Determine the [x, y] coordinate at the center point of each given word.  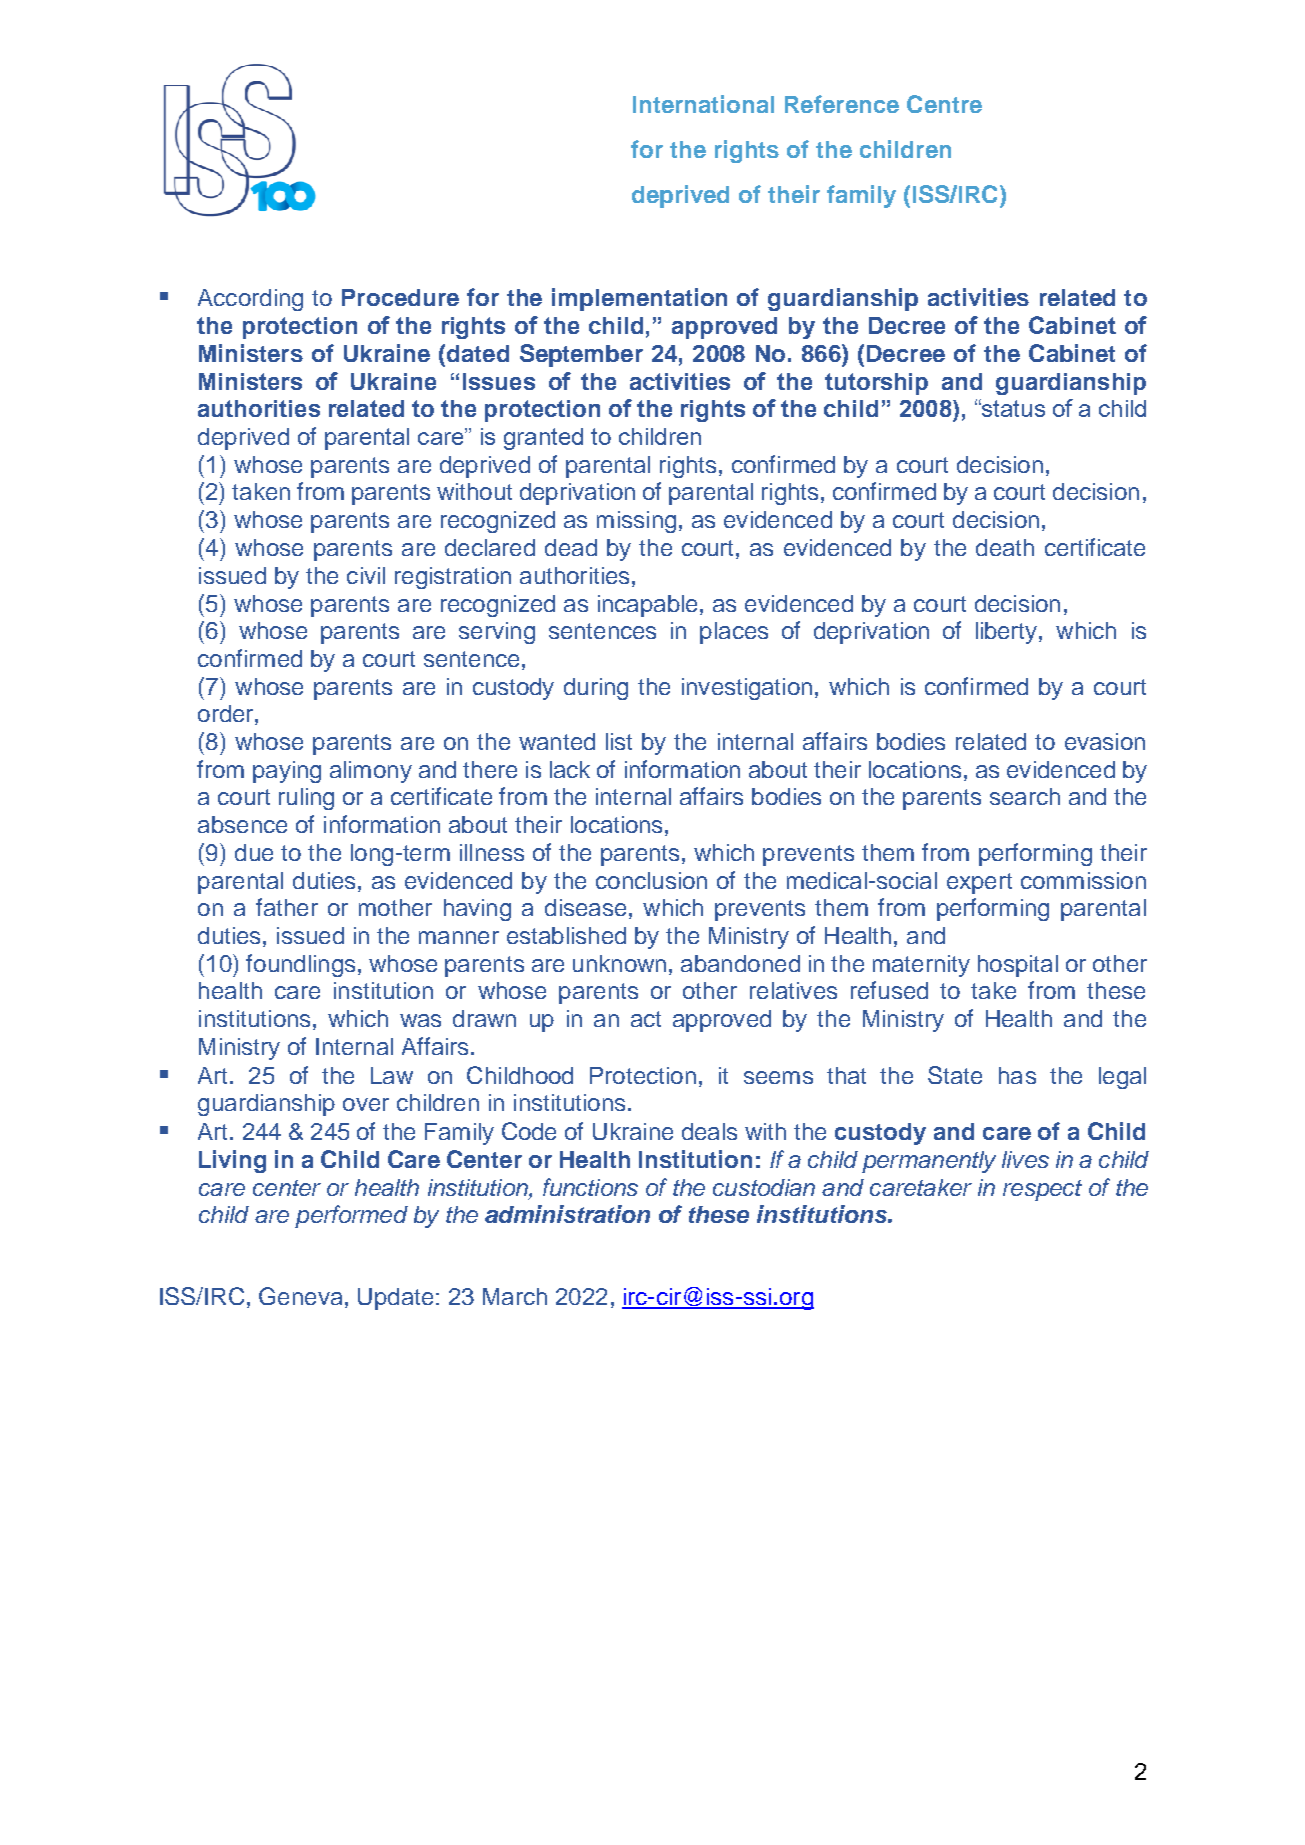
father [287, 907]
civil [366, 575]
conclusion [651, 880]
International [703, 104]
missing [636, 522]
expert [979, 883]
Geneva [300, 1296]
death [1005, 547]
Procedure [400, 297]
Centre [944, 104]
